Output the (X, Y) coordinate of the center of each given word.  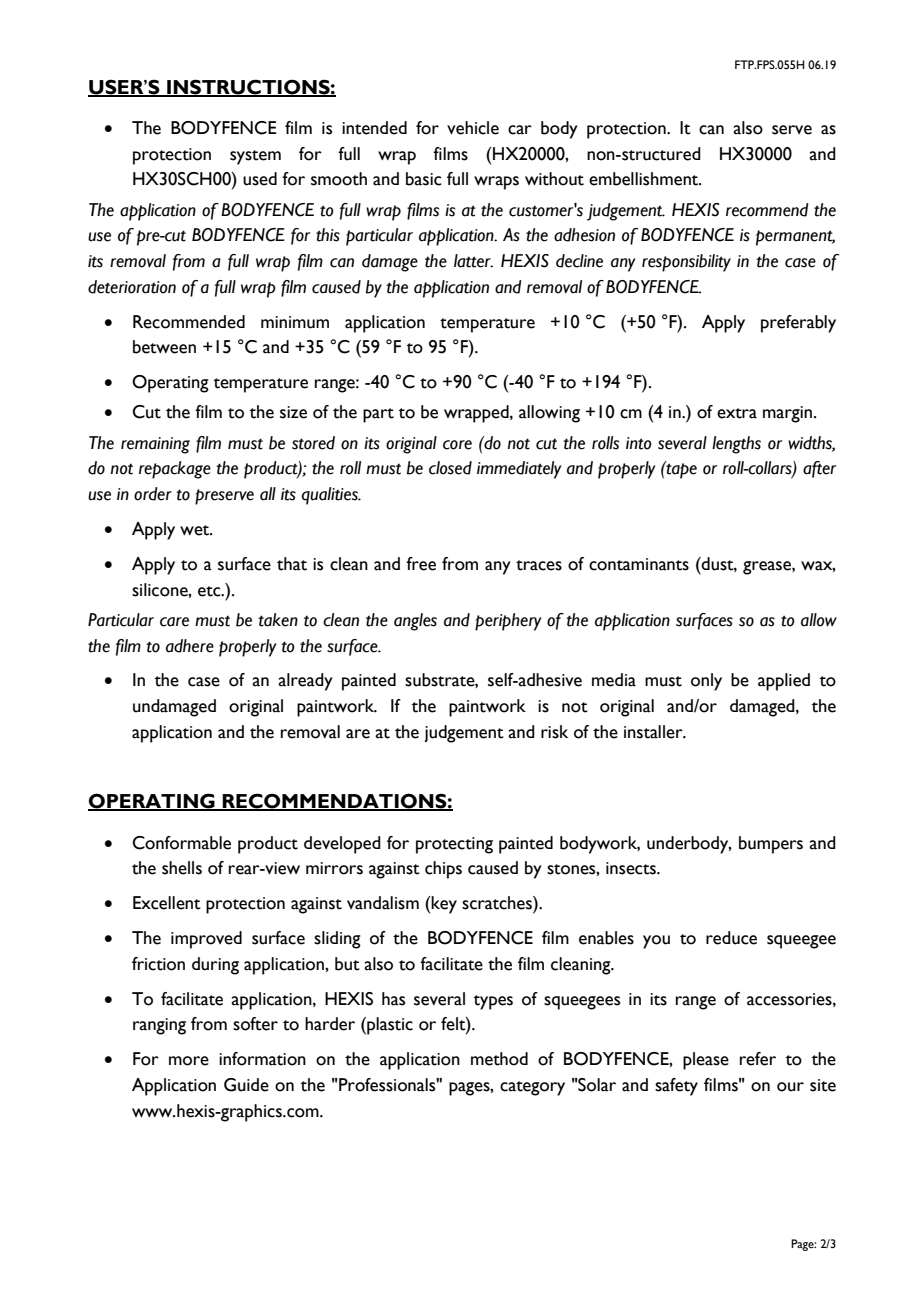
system (255, 157)
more (189, 1061)
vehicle (473, 128)
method (499, 1059)
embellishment (645, 179)
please (706, 1061)
